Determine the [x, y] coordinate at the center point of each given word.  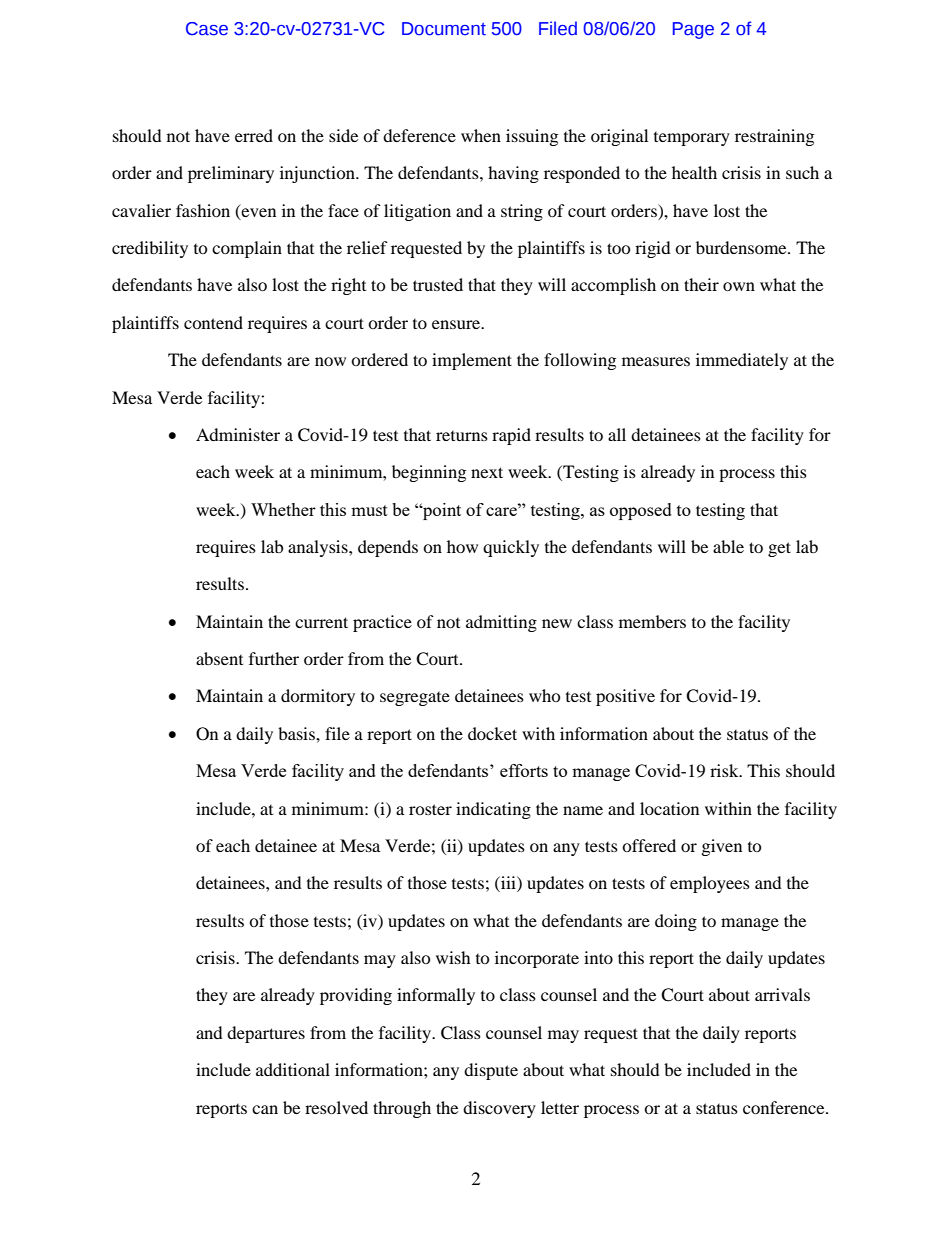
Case [207, 29]
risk [725, 770]
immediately [742, 361]
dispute [491, 1071]
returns [462, 436]
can [265, 1109]
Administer [238, 434]
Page [693, 30]
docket [492, 733]
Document [444, 29]
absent [219, 658]
